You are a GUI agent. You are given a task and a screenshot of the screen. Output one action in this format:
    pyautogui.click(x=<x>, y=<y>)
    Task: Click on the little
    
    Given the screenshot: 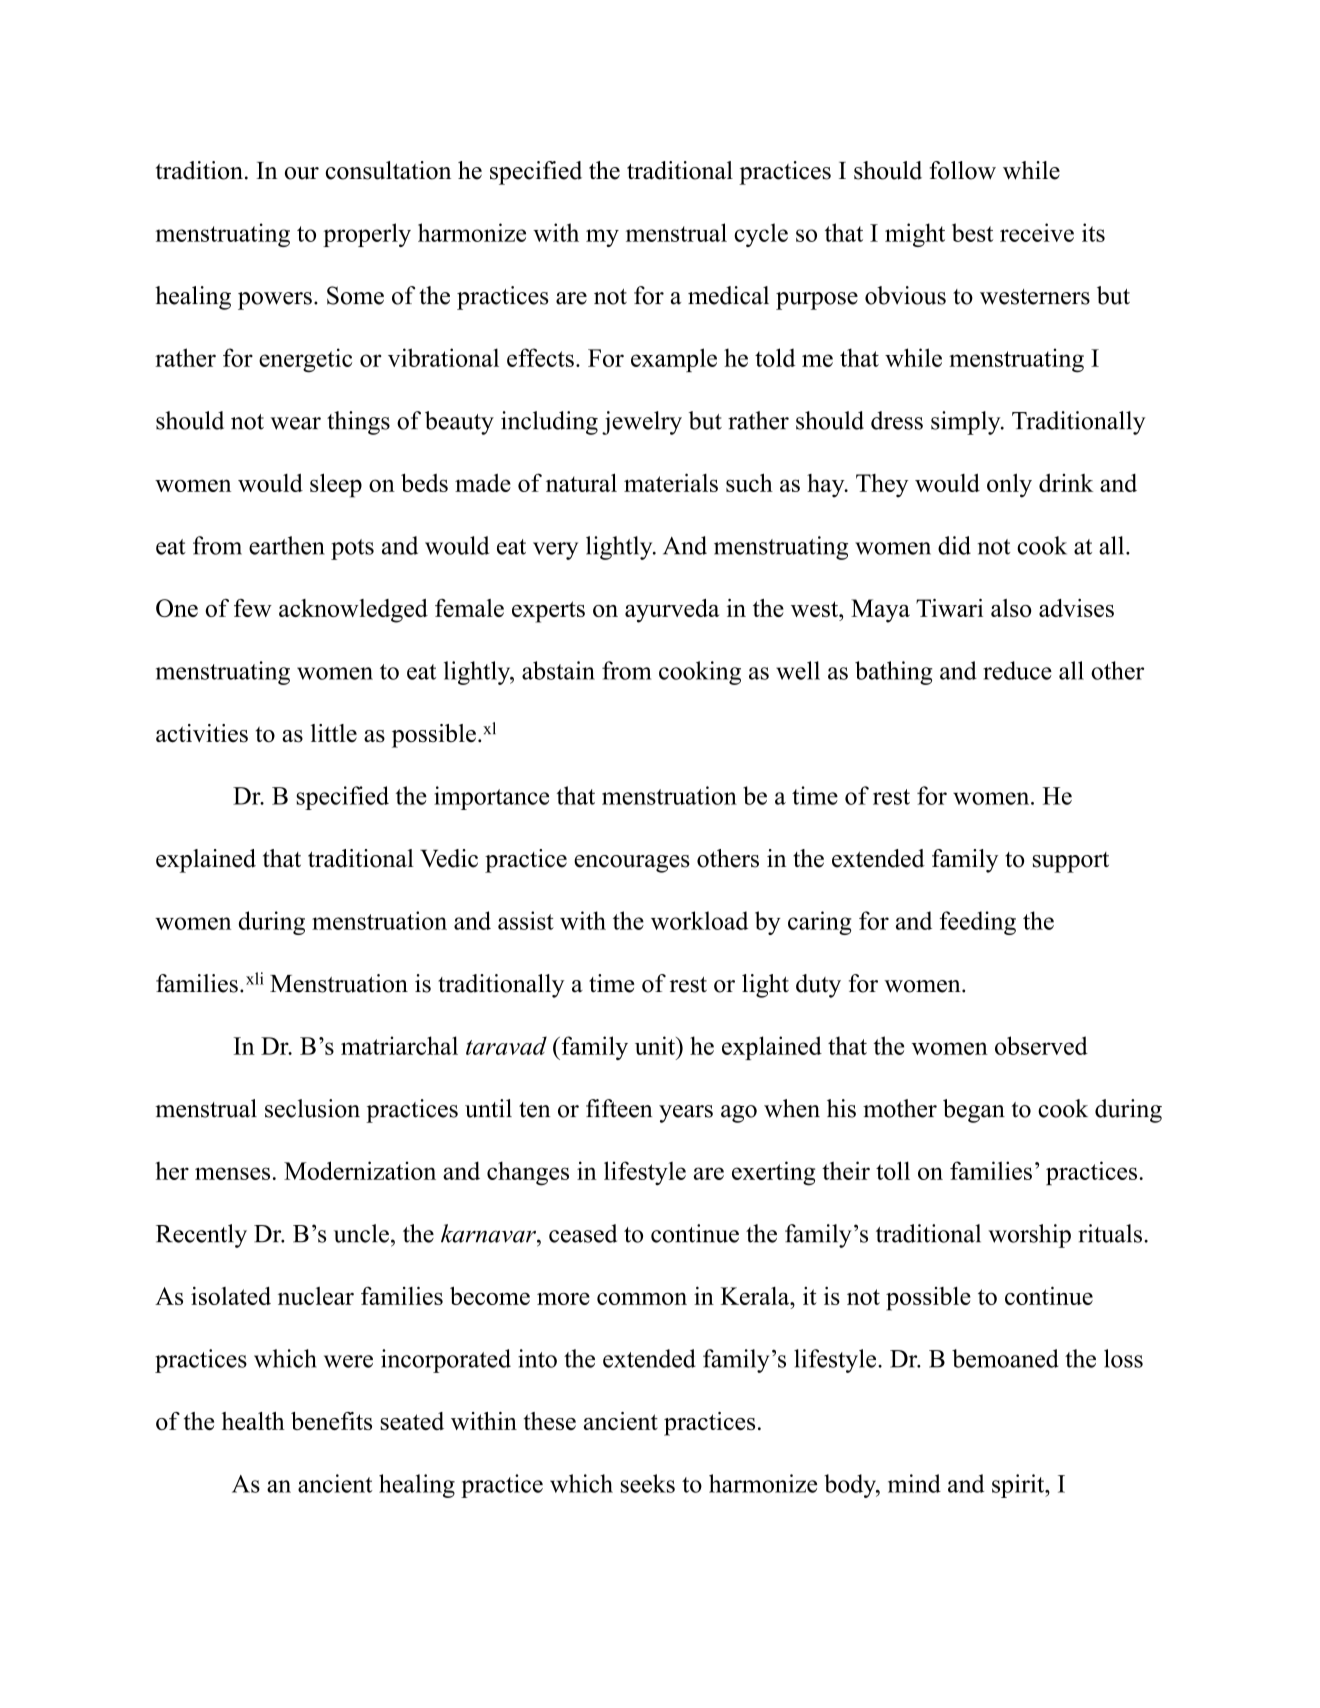 What is the action you would take?
    pyautogui.click(x=334, y=733)
